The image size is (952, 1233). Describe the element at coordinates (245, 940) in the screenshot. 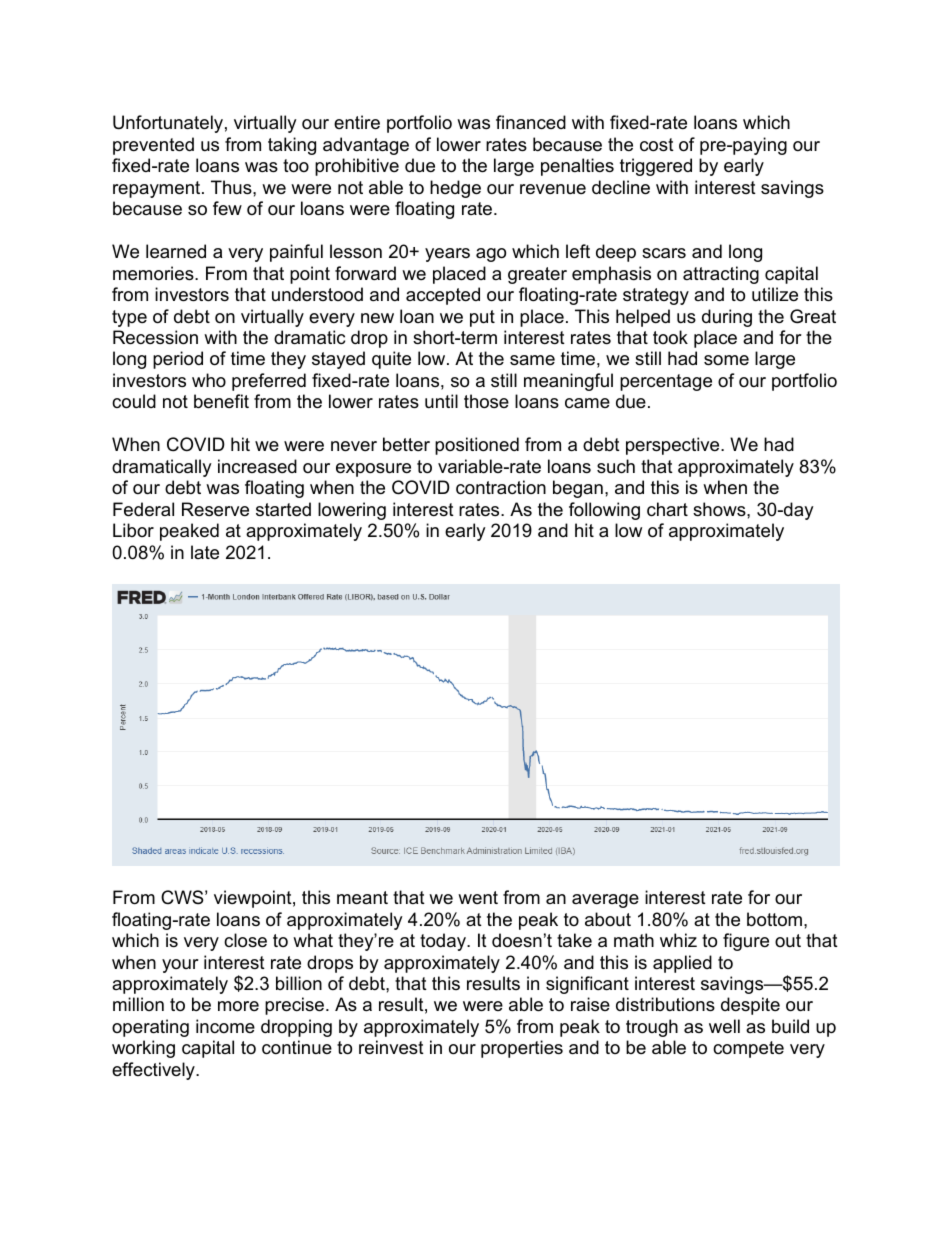

I see `close` at that location.
